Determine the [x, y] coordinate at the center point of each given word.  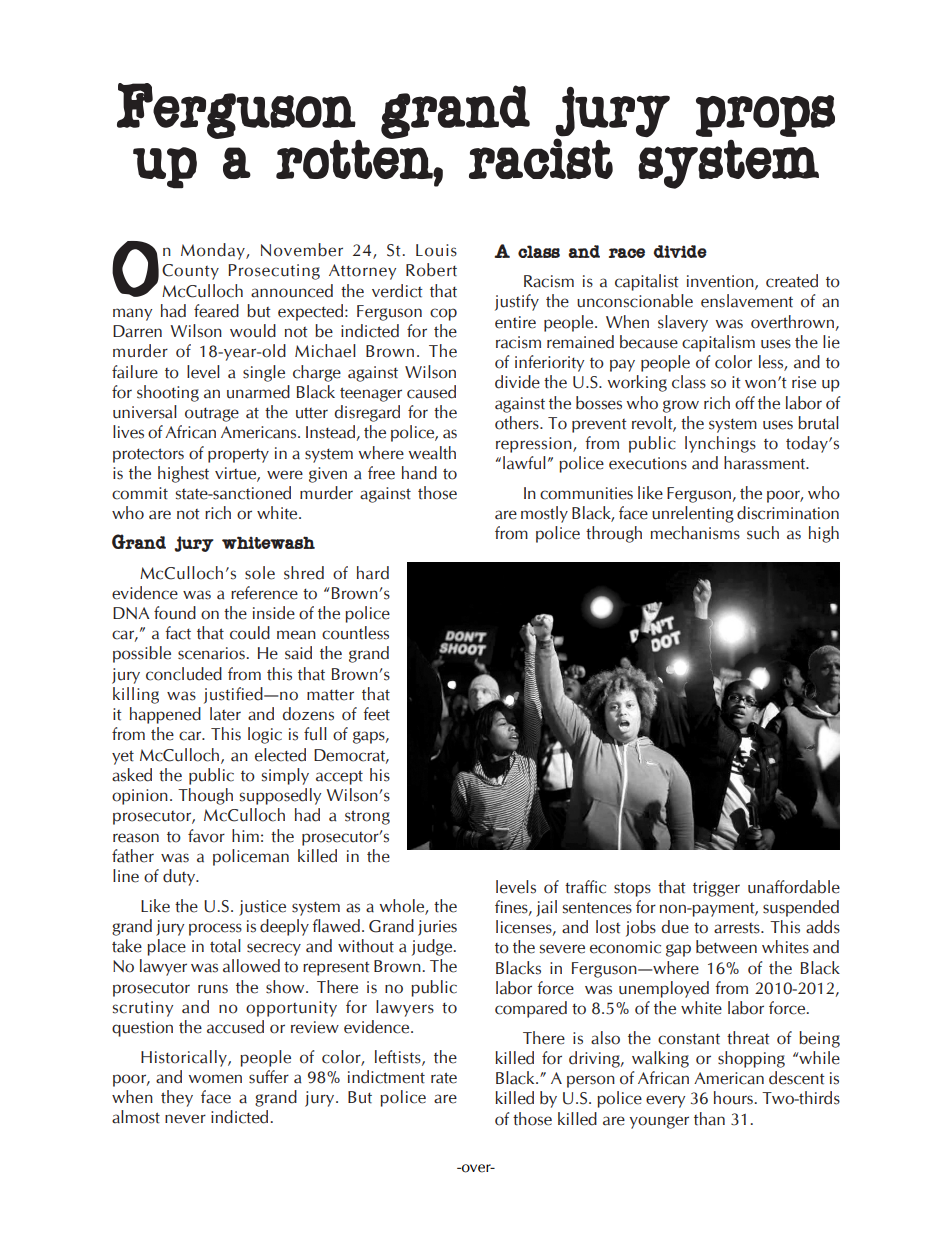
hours [733, 1098]
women [215, 1079]
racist [541, 157]
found [175, 613]
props [765, 116]
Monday [214, 251]
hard [373, 573]
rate [444, 1078]
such [763, 533]
